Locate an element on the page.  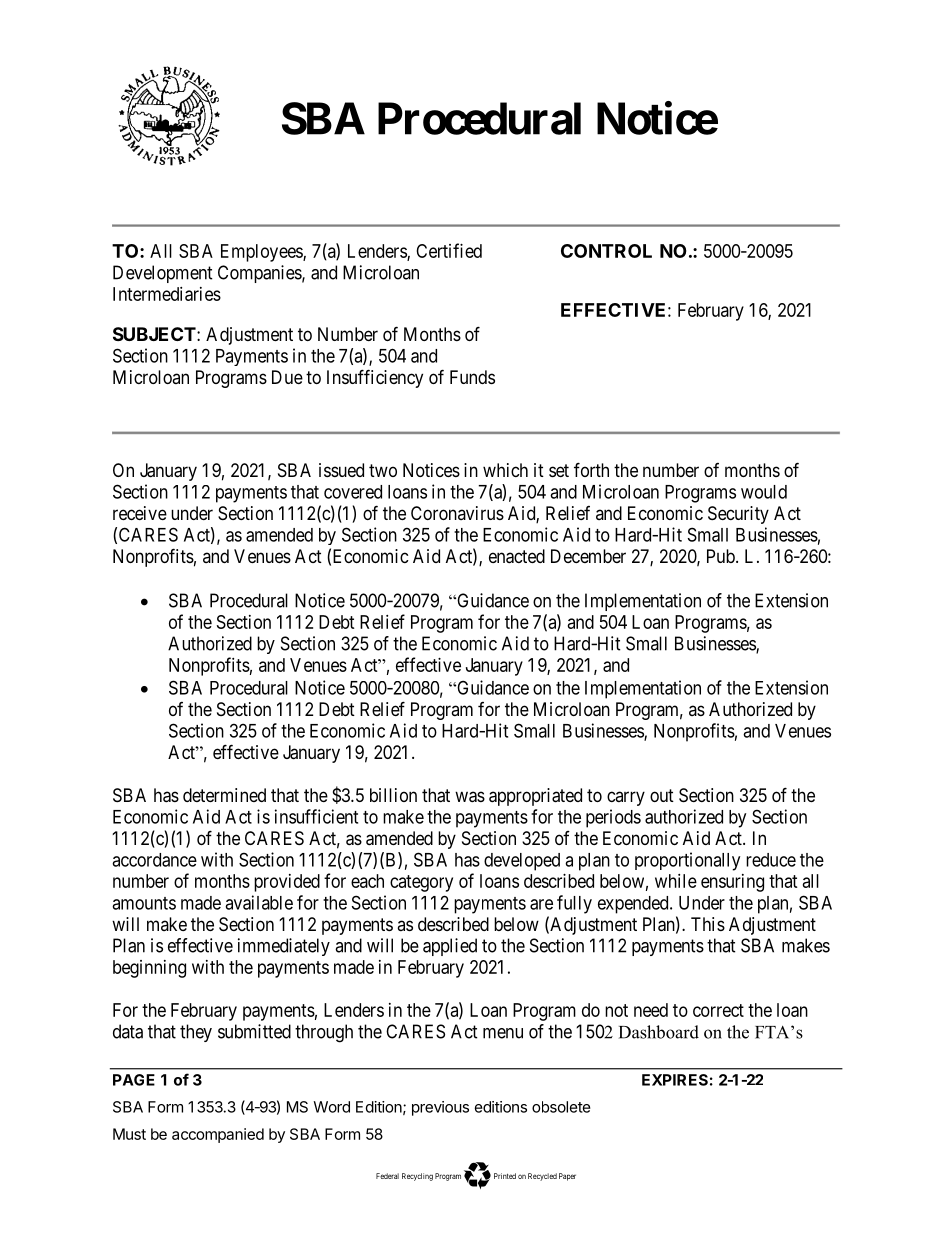
available is located at coordinates (259, 902).
